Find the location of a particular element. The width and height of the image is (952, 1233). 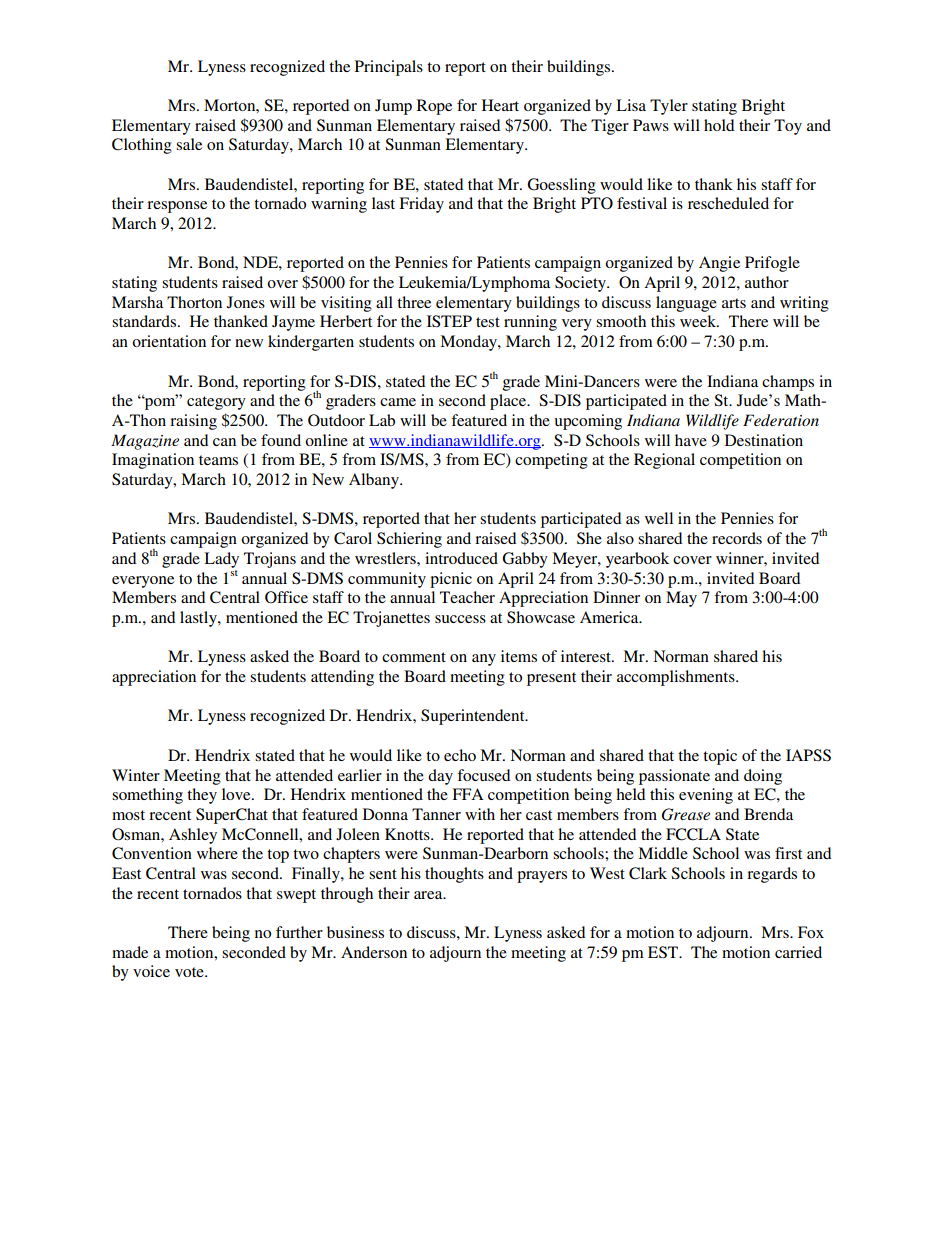

arts is located at coordinates (734, 303).
